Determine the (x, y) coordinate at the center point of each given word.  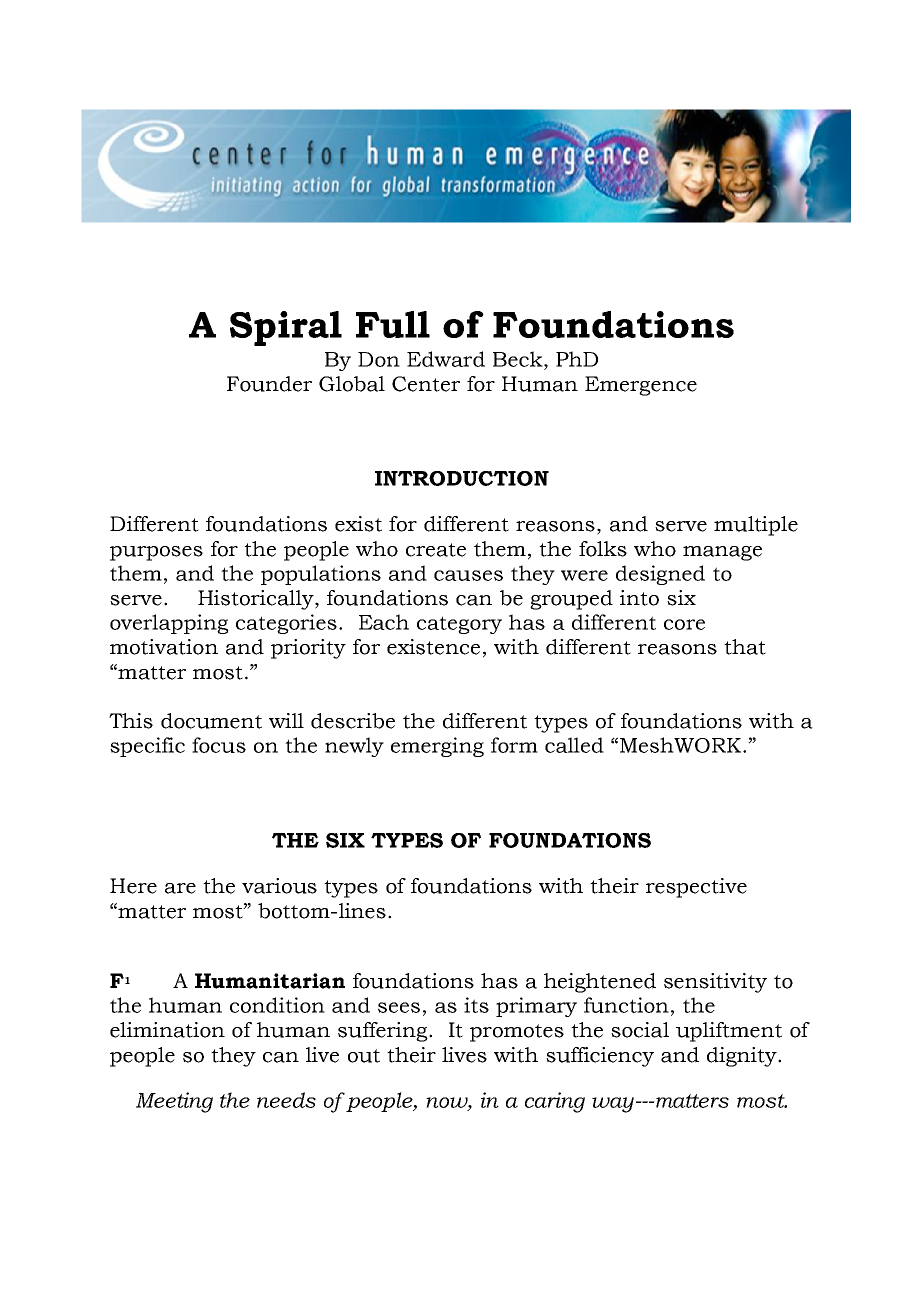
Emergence (641, 386)
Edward (446, 359)
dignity (743, 1057)
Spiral (286, 328)
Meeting (174, 1102)
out (364, 1056)
